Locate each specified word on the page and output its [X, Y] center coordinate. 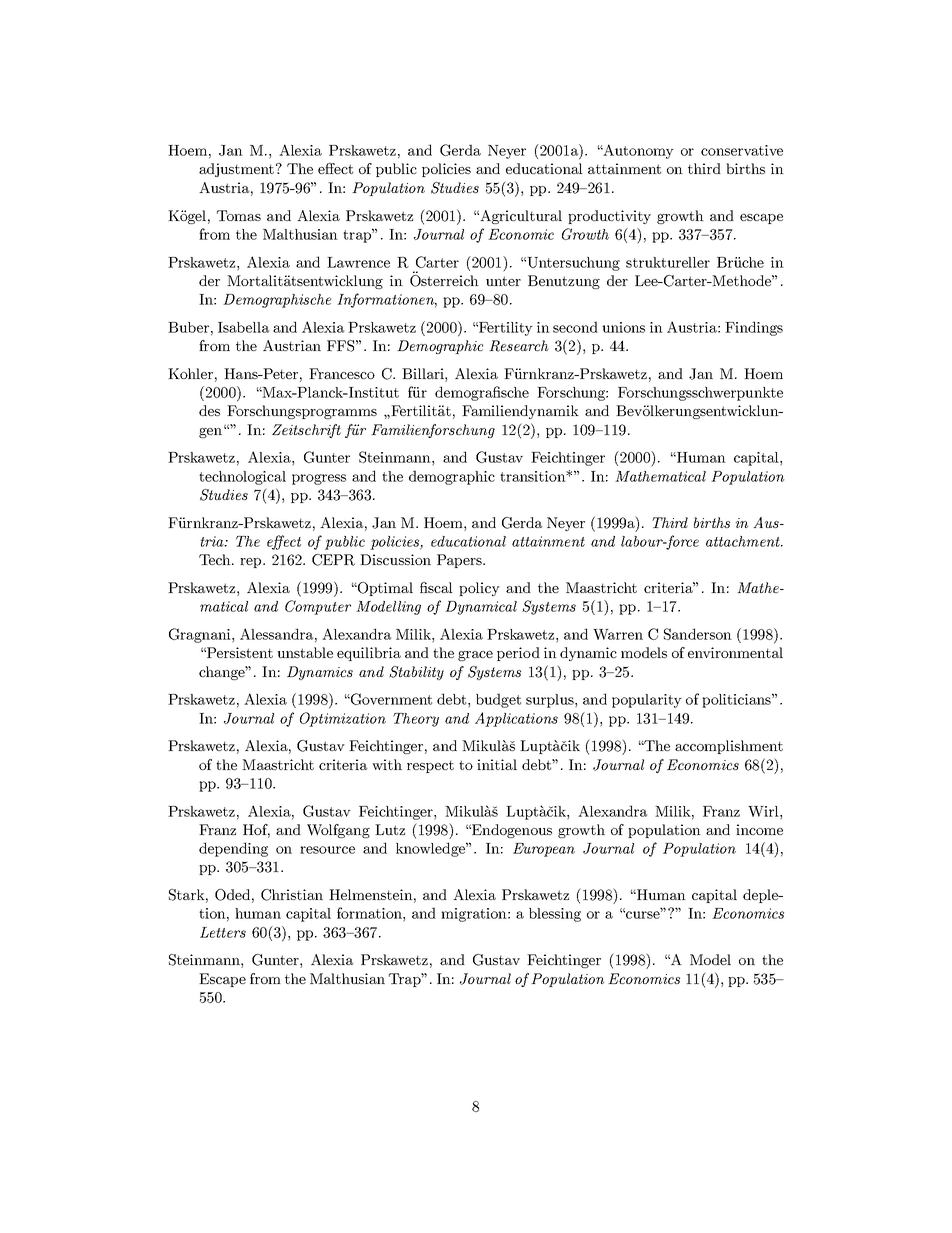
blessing [555, 915]
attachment [744, 541]
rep [252, 563]
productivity [609, 217]
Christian [292, 895]
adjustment [236, 170]
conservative [742, 150]
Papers [460, 561]
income [759, 829]
